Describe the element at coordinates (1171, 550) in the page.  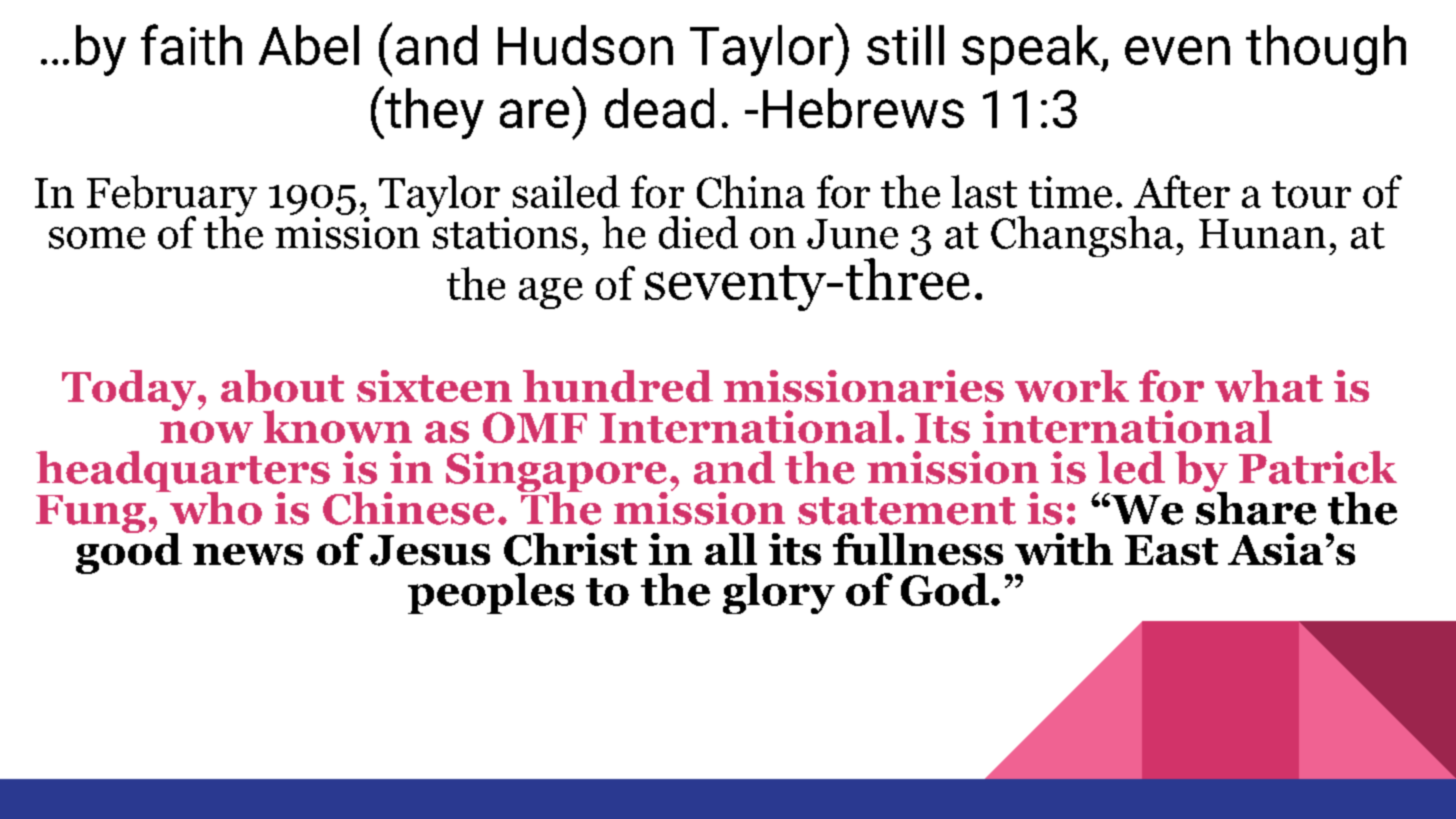
I see `East` at that location.
